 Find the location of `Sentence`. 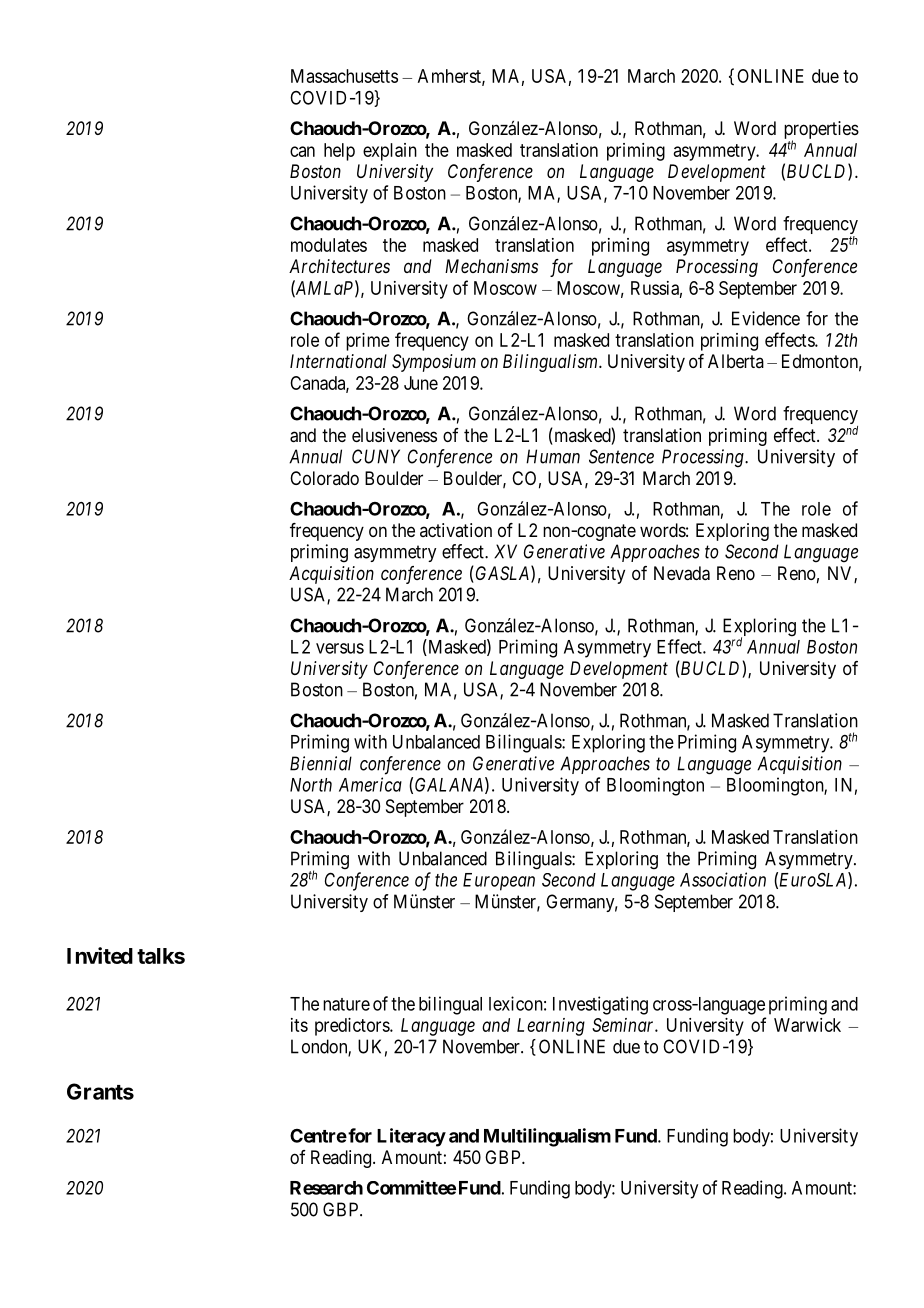

Sentence is located at coordinates (621, 456).
